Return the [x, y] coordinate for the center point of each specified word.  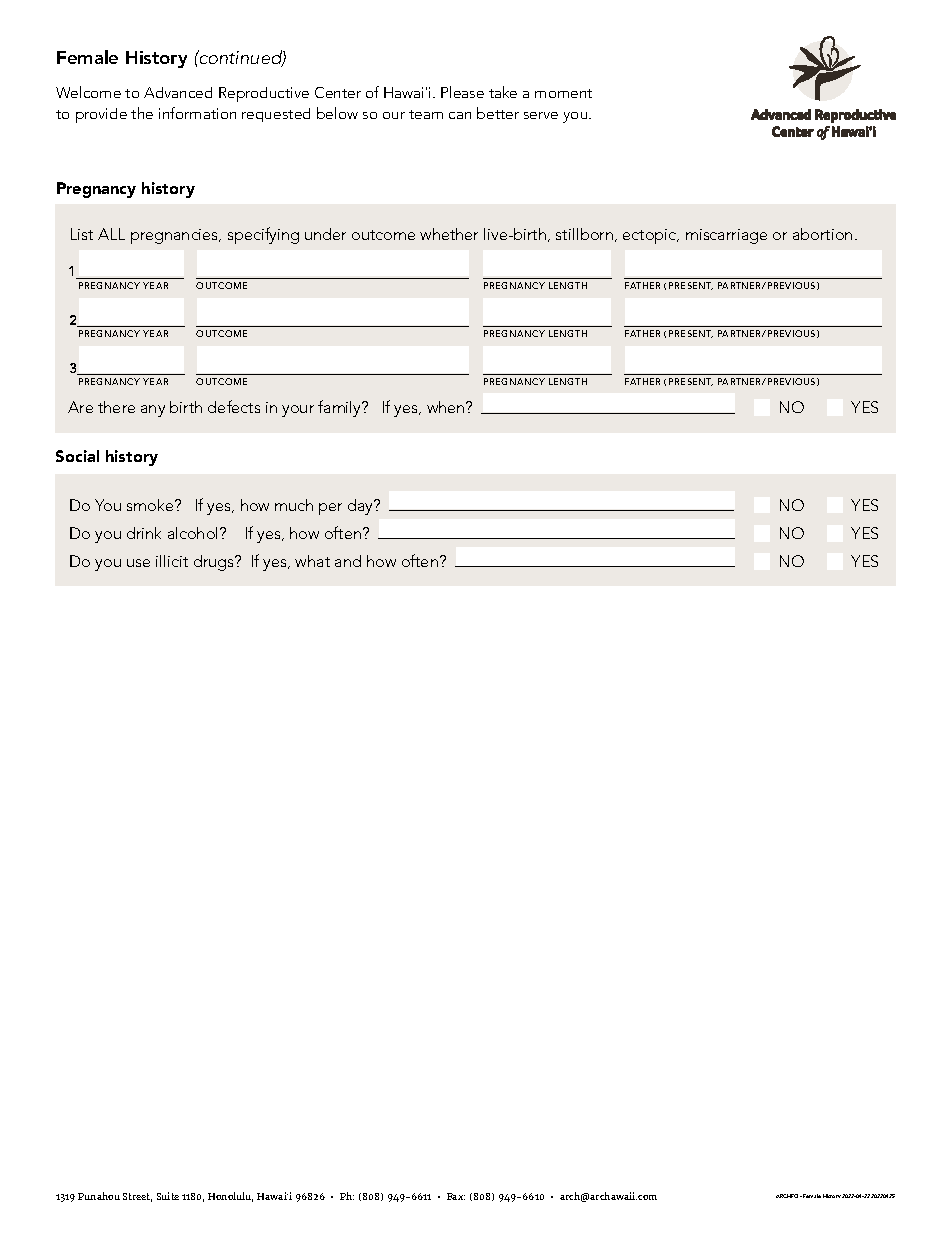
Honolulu [230, 1197]
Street [137, 1197]
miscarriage [726, 236]
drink [144, 533]
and [348, 561]
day [362, 507]
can [460, 115]
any [153, 411]
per [330, 509]
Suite [168, 1196]
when [447, 407]
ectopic [651, 236]
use [138, 563]
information [197, 113]
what [312, 561]
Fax [456, 1196]
